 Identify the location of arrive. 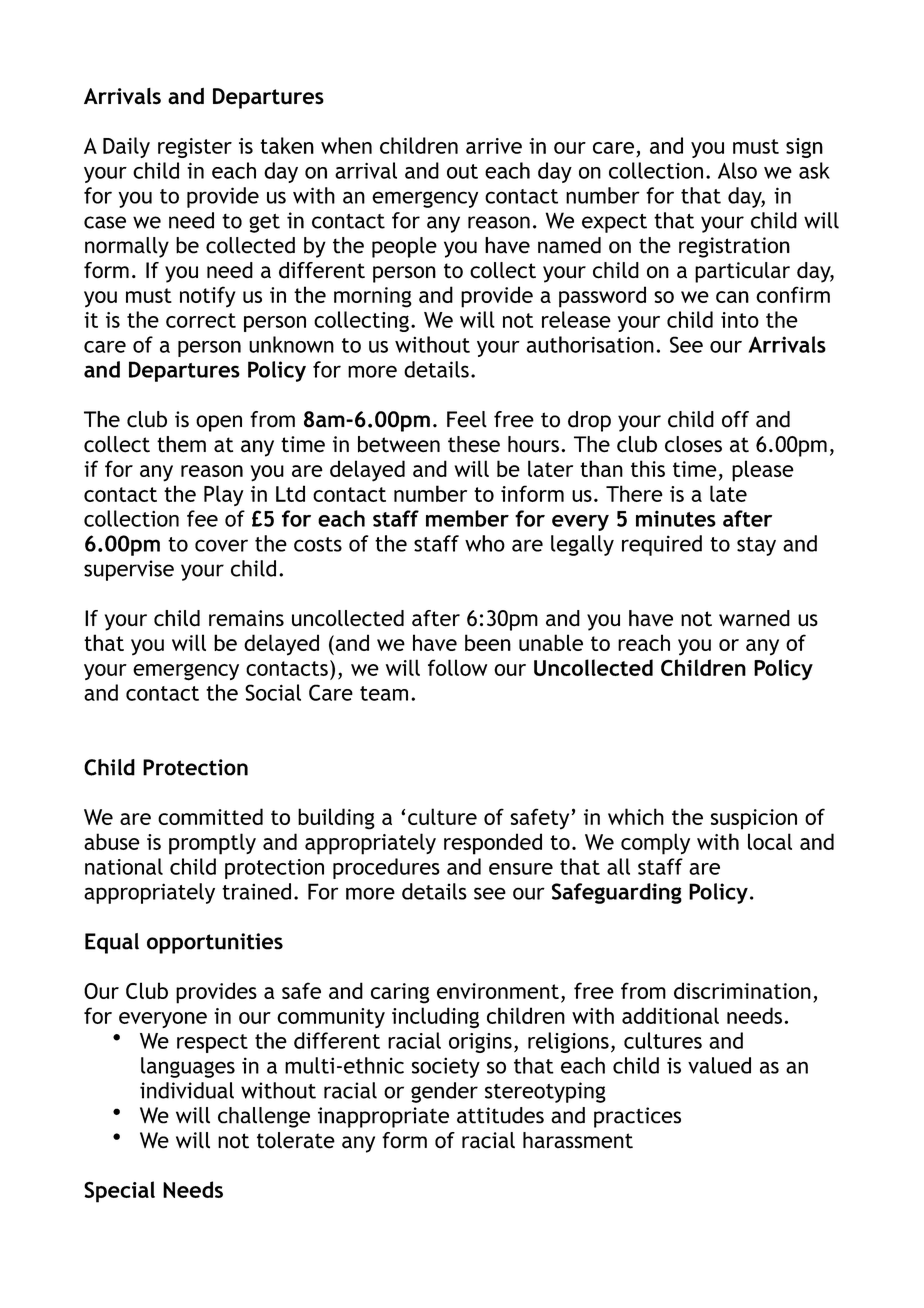
(494, 146).
